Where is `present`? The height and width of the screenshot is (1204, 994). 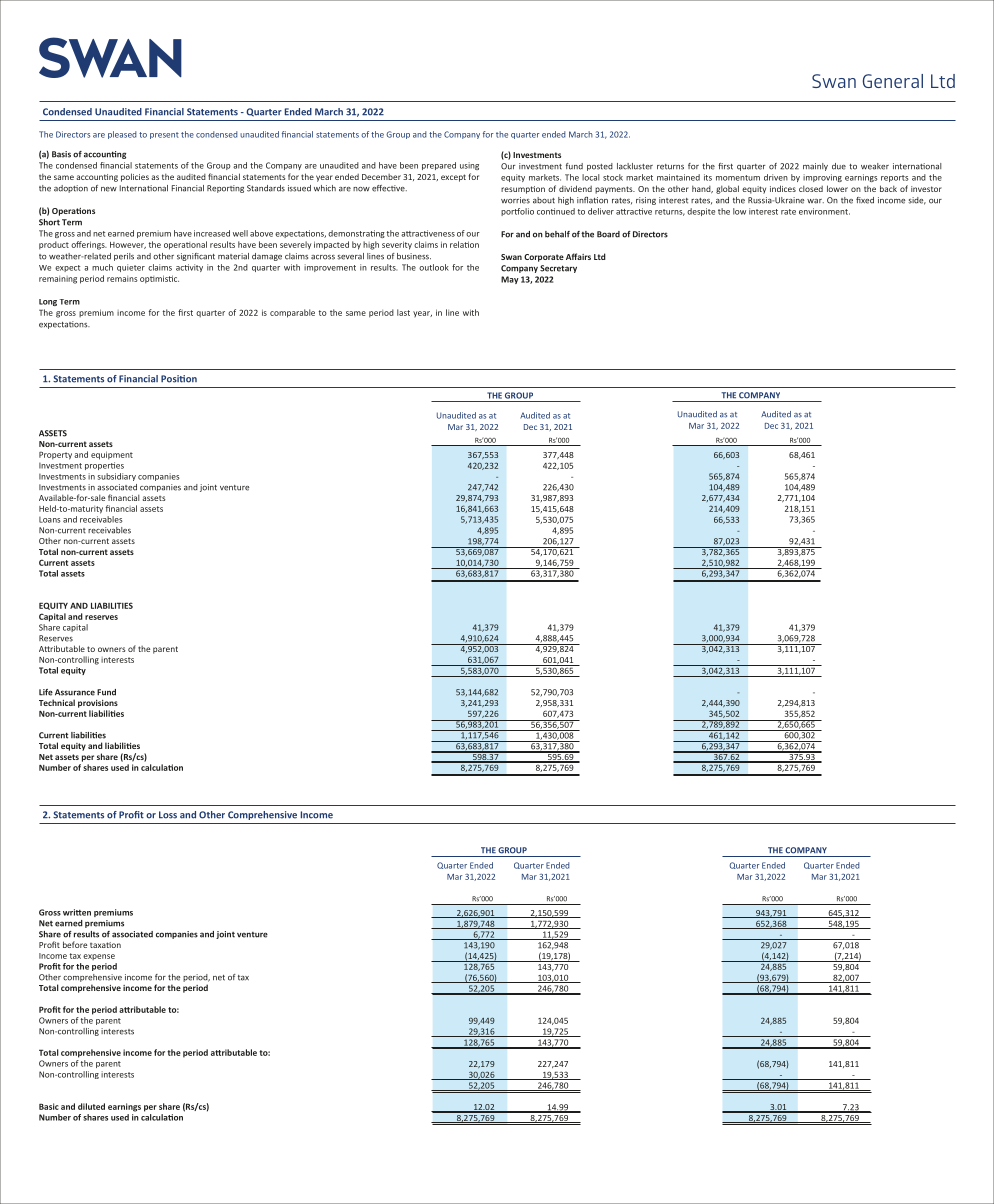 present is located at coordinates (164, 135).
